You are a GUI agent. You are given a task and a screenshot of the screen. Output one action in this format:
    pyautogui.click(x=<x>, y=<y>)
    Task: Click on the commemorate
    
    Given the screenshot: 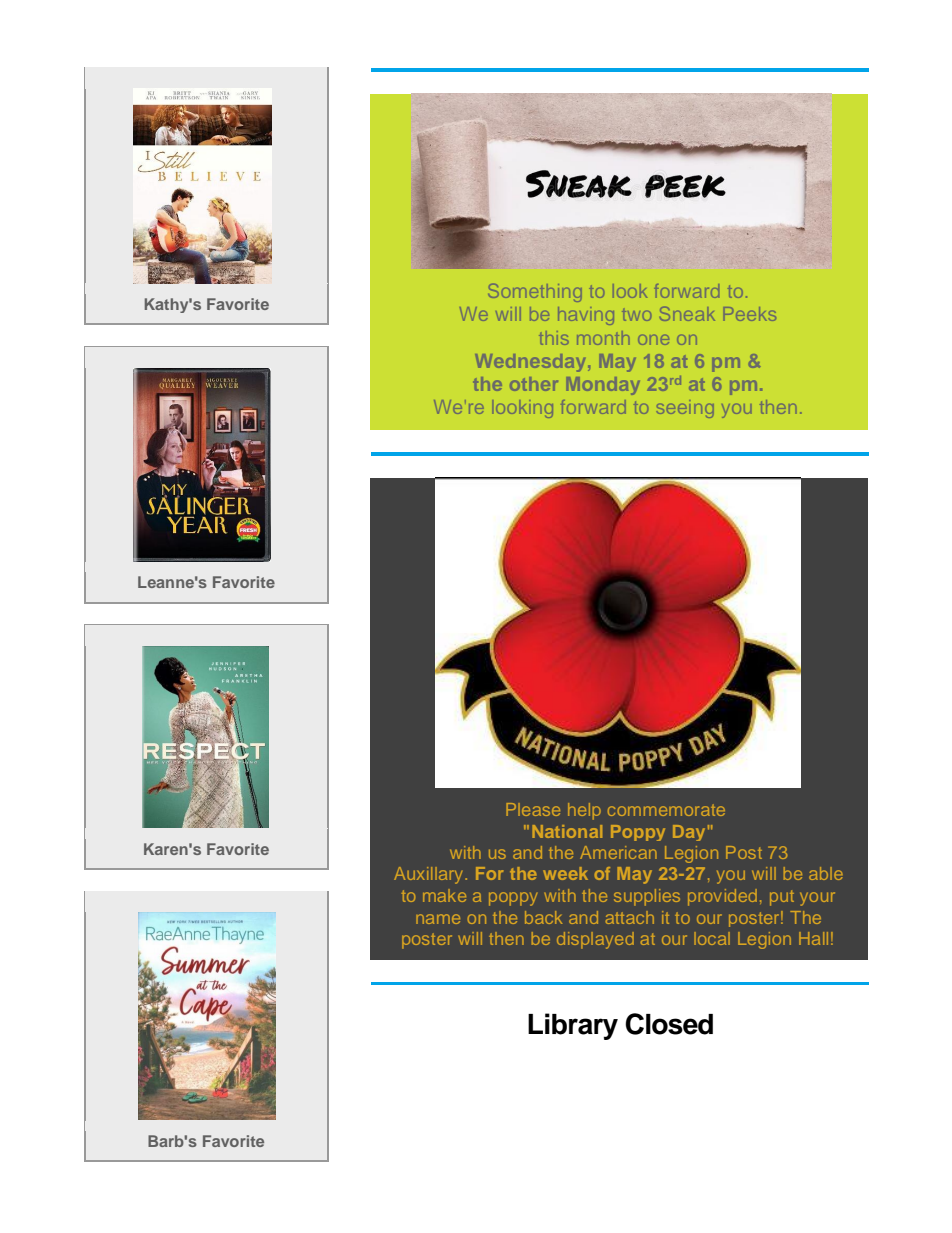 What is the action you would take?
    pyautogui.click(x=666, y=810)
